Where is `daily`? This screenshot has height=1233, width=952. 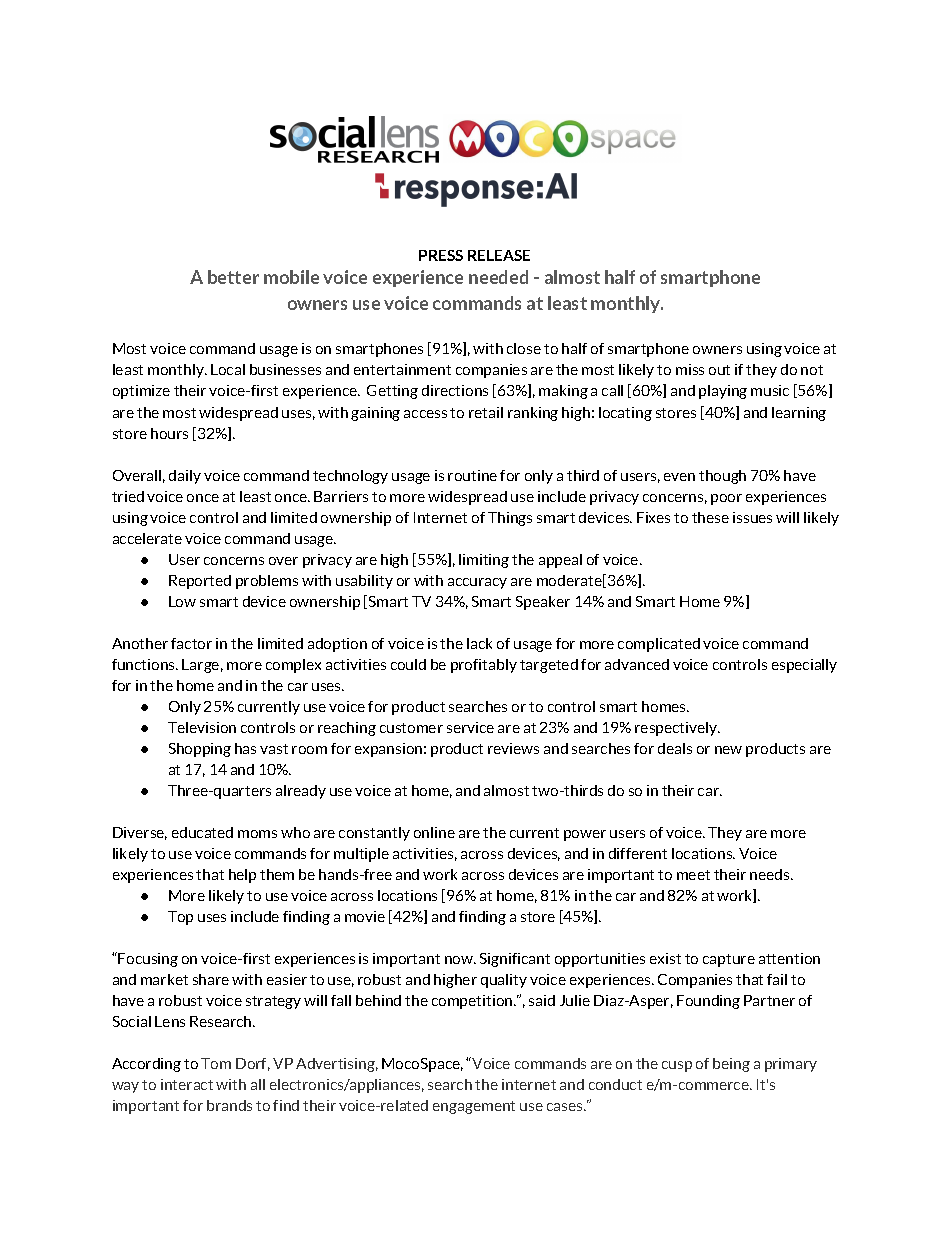
daily is located at coordinates (185, 477).
